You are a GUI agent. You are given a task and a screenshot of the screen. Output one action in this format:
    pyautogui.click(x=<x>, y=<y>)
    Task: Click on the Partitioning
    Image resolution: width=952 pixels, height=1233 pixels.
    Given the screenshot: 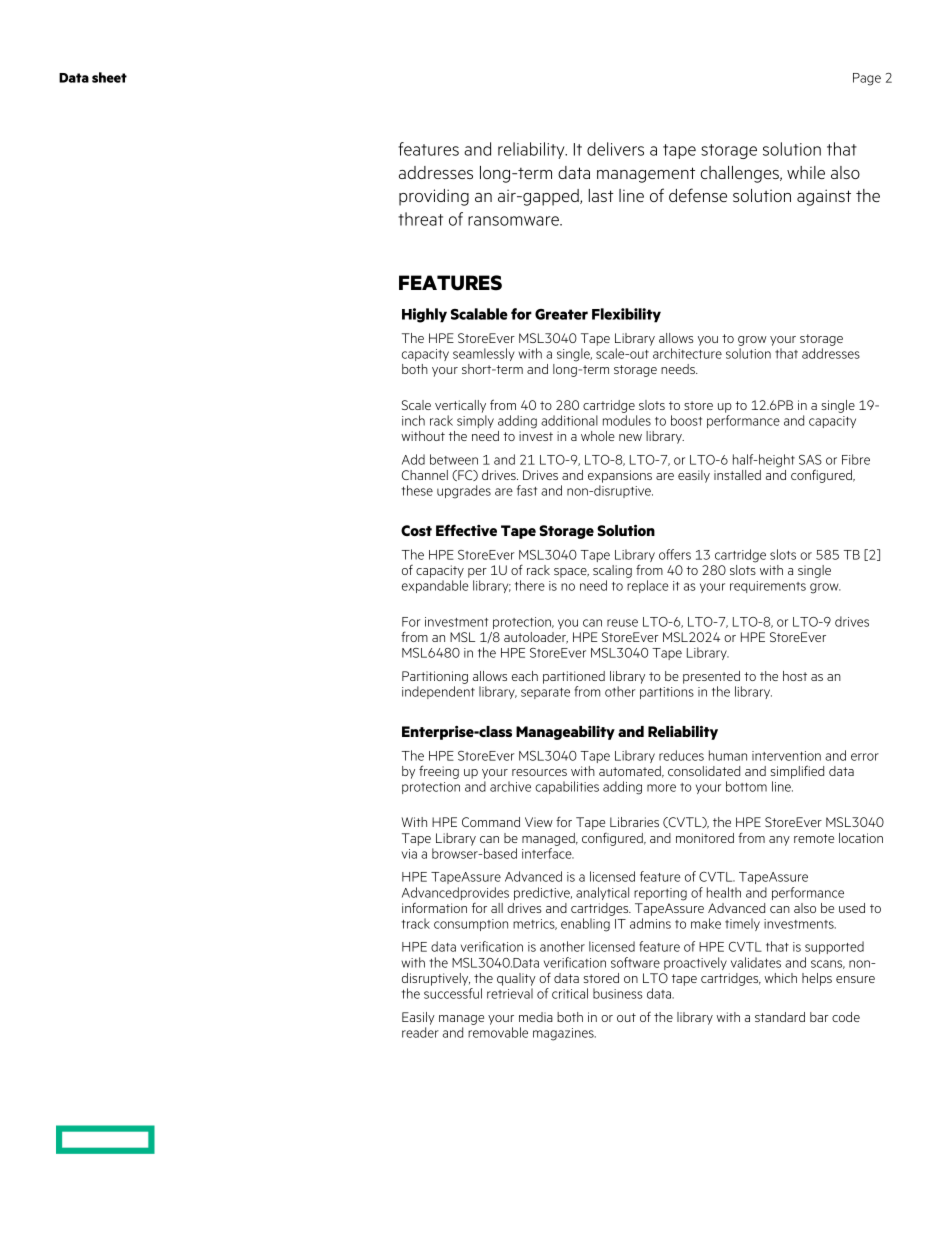 What is the action you would take?
    pyautogui.click(x=435, y=677)
